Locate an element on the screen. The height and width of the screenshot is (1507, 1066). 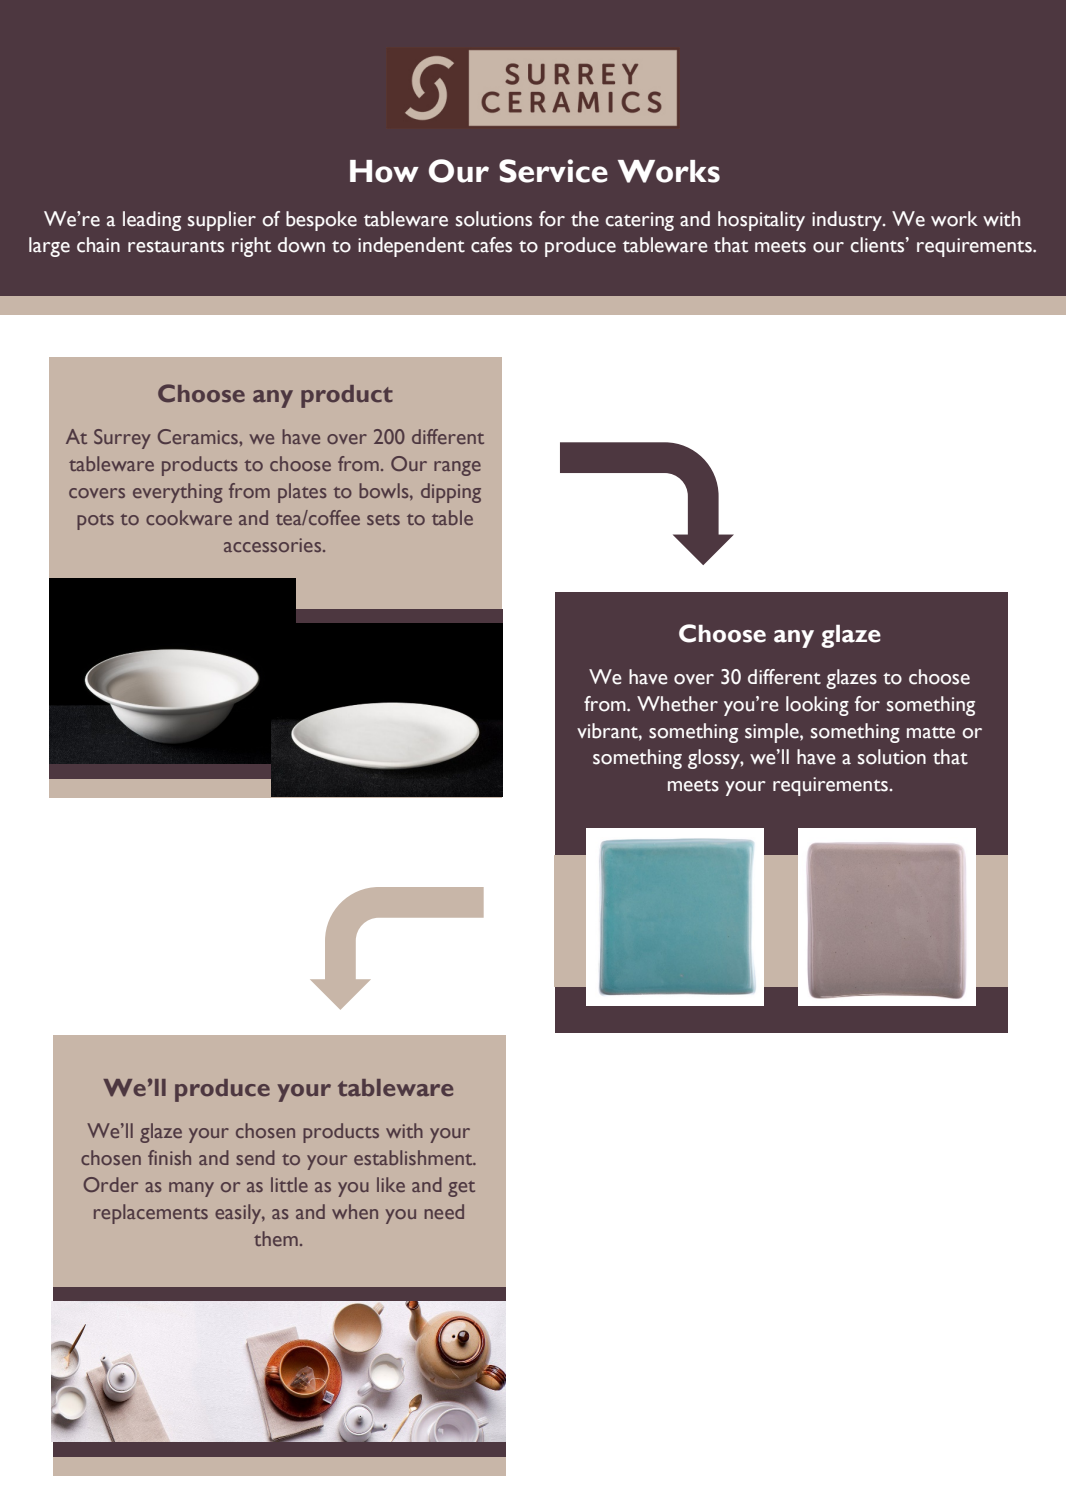
accessories is located at coordinates (274, 545).
